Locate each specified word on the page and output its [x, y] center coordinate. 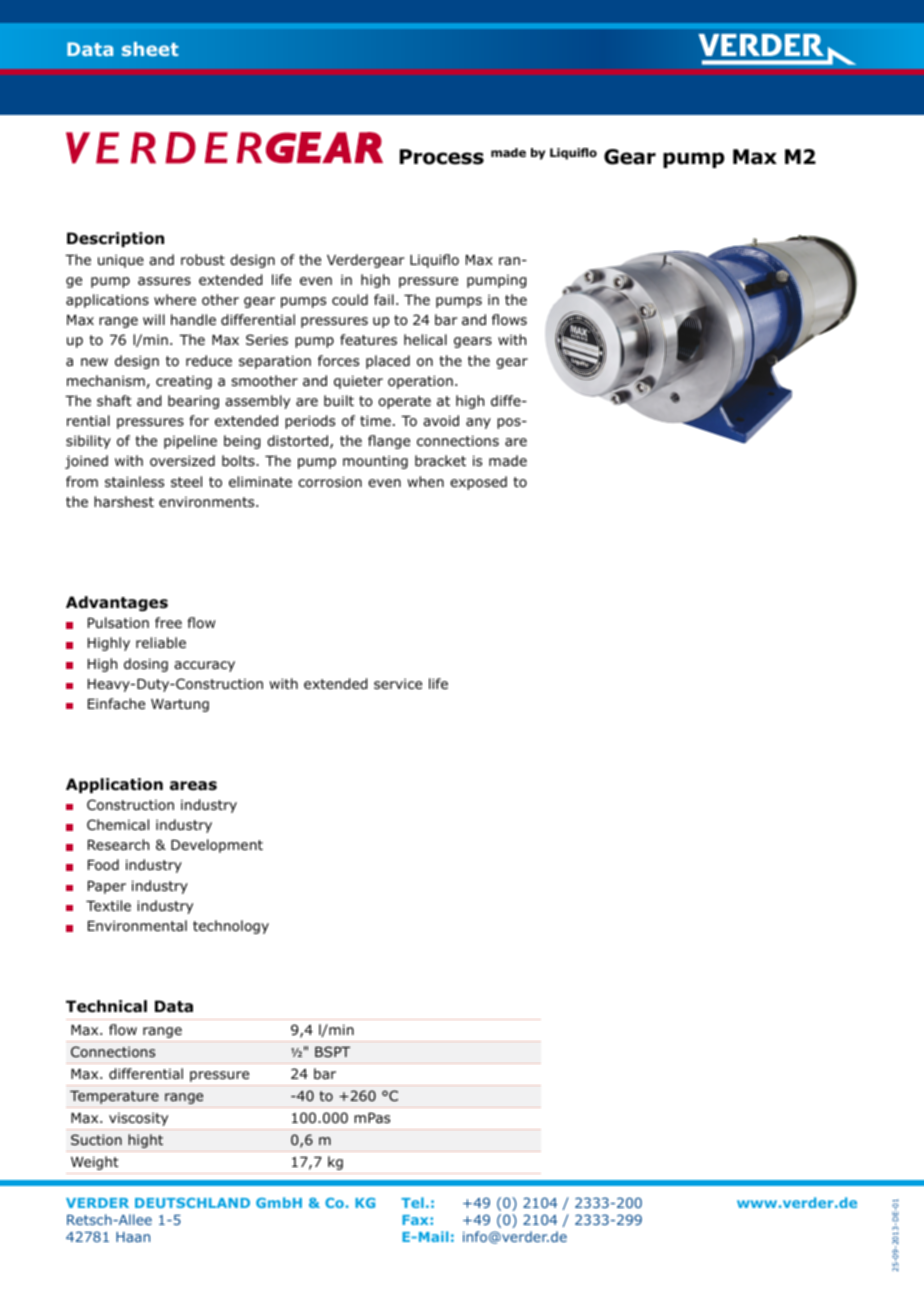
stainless [134, 481]
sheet [150, 49]
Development [217, 846]
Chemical [118, 824]
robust [203, 259]
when [425, 481]
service [398, 683]
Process [442, 157]
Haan [133, 1237]
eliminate [260, 481]
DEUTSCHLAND [192, 1203]
